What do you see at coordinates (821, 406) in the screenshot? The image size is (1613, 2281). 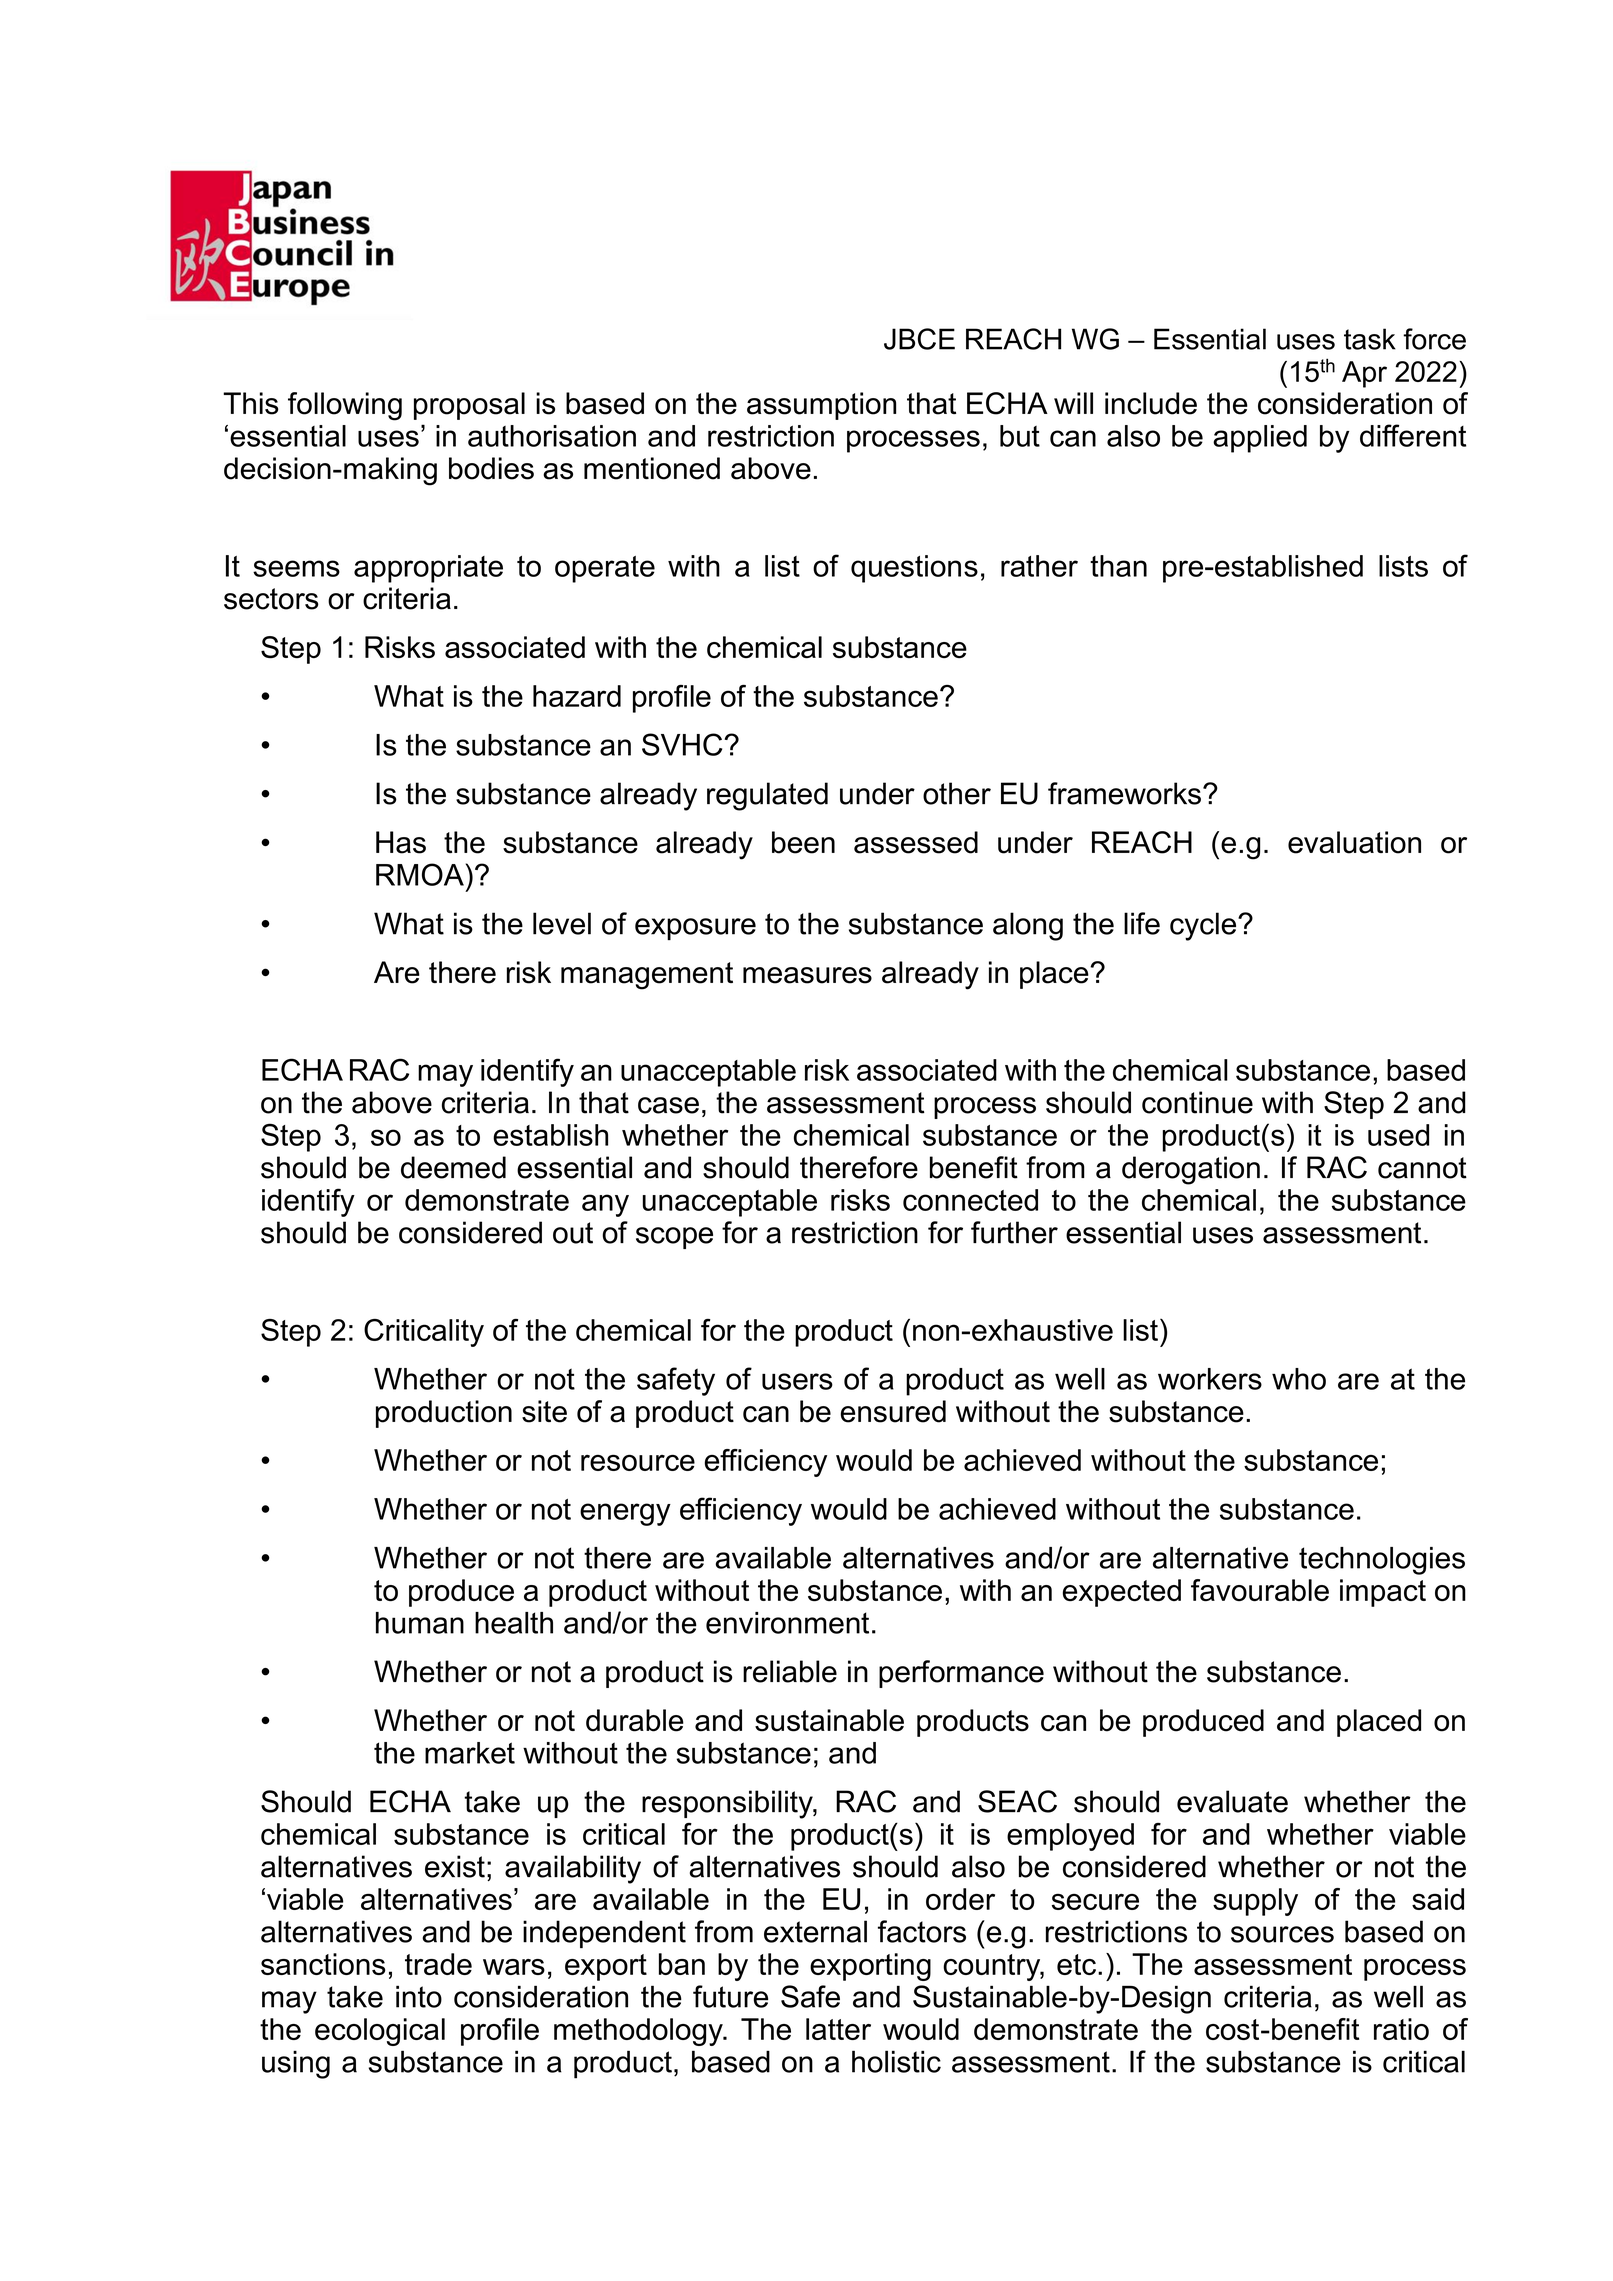 I see `assumption` at bounding box center [821, 406].
